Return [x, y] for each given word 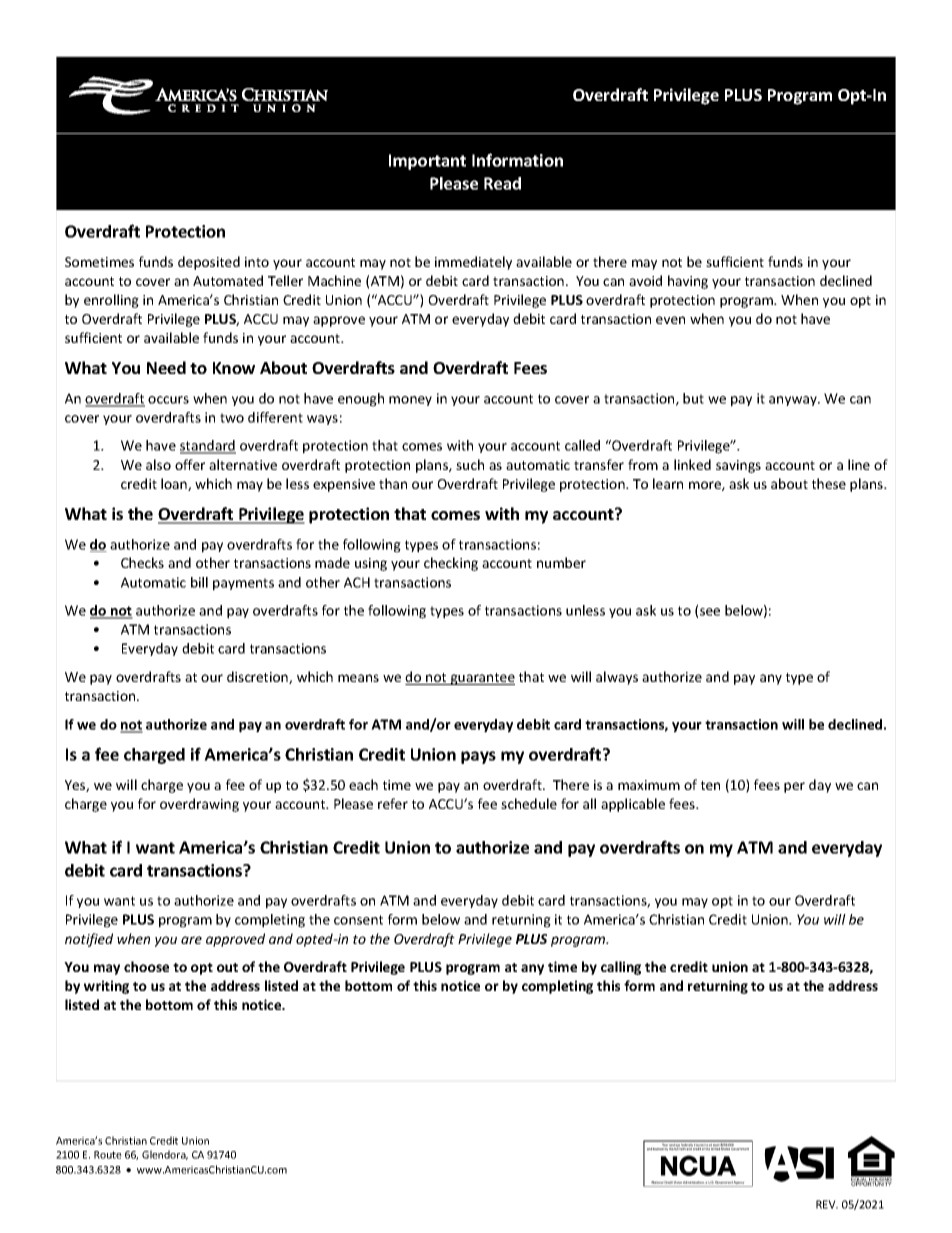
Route [108, 1155]
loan [175, 484]
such [470, 464]
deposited [209, 263]
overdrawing [199, 805]
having [688, 282]
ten [710, 785]
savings [738, 466]
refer [393, 803]
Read [502, 183]
